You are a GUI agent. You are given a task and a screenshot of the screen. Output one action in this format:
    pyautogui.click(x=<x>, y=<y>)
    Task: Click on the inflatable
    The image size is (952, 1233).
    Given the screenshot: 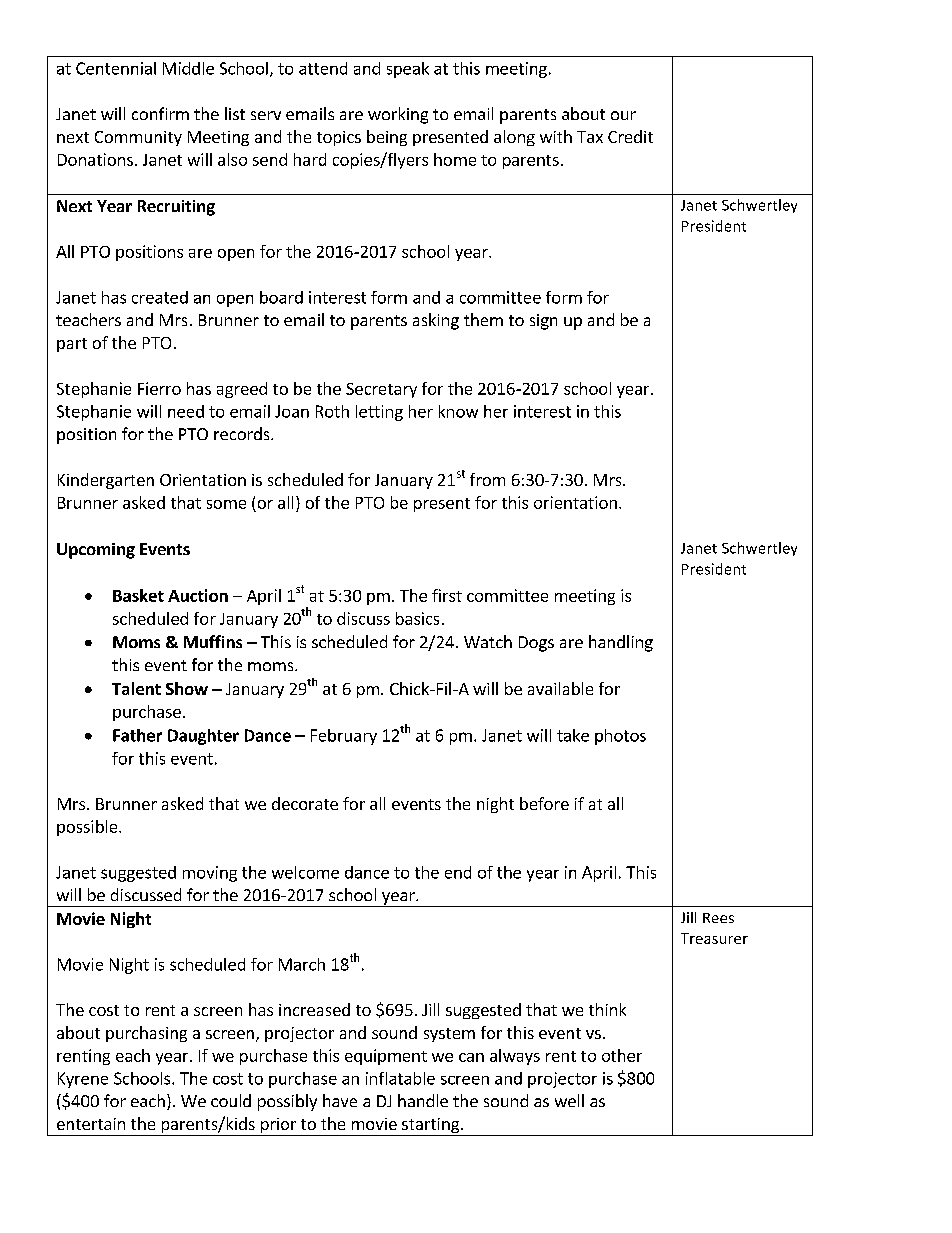 What is the action you would take?
    pyautogui.click(x=400, y=1078)
